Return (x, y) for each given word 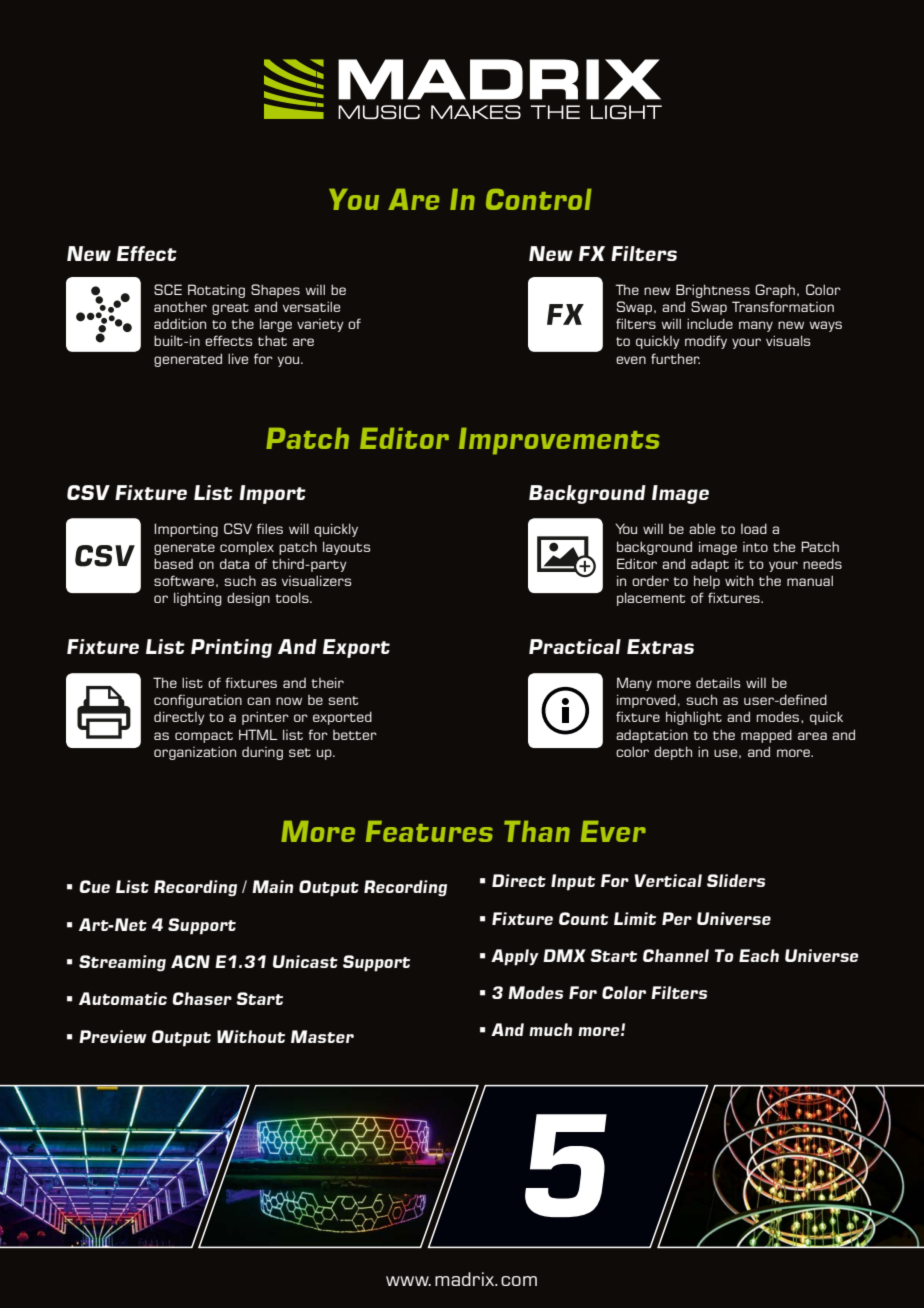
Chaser (202, 998)
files (270, 528)
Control (539, 199)
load (754, 528)
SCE (168, 289)
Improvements (559, 441)
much (550, 1029)
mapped (766, 736)
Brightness (713, 291)
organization (195, 753)
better (355, 735)
